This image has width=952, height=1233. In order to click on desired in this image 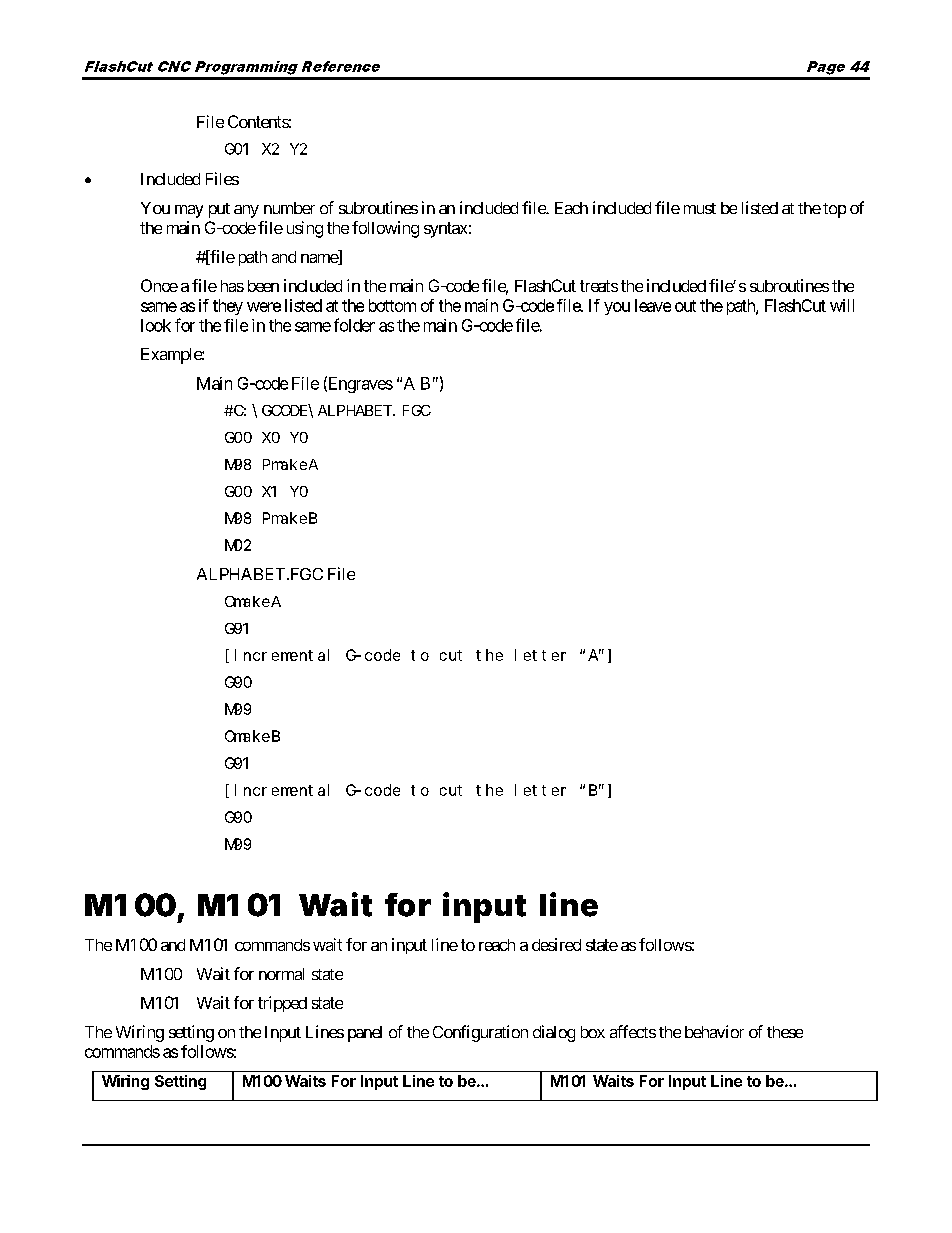, I will do `click(556, 944)`.
